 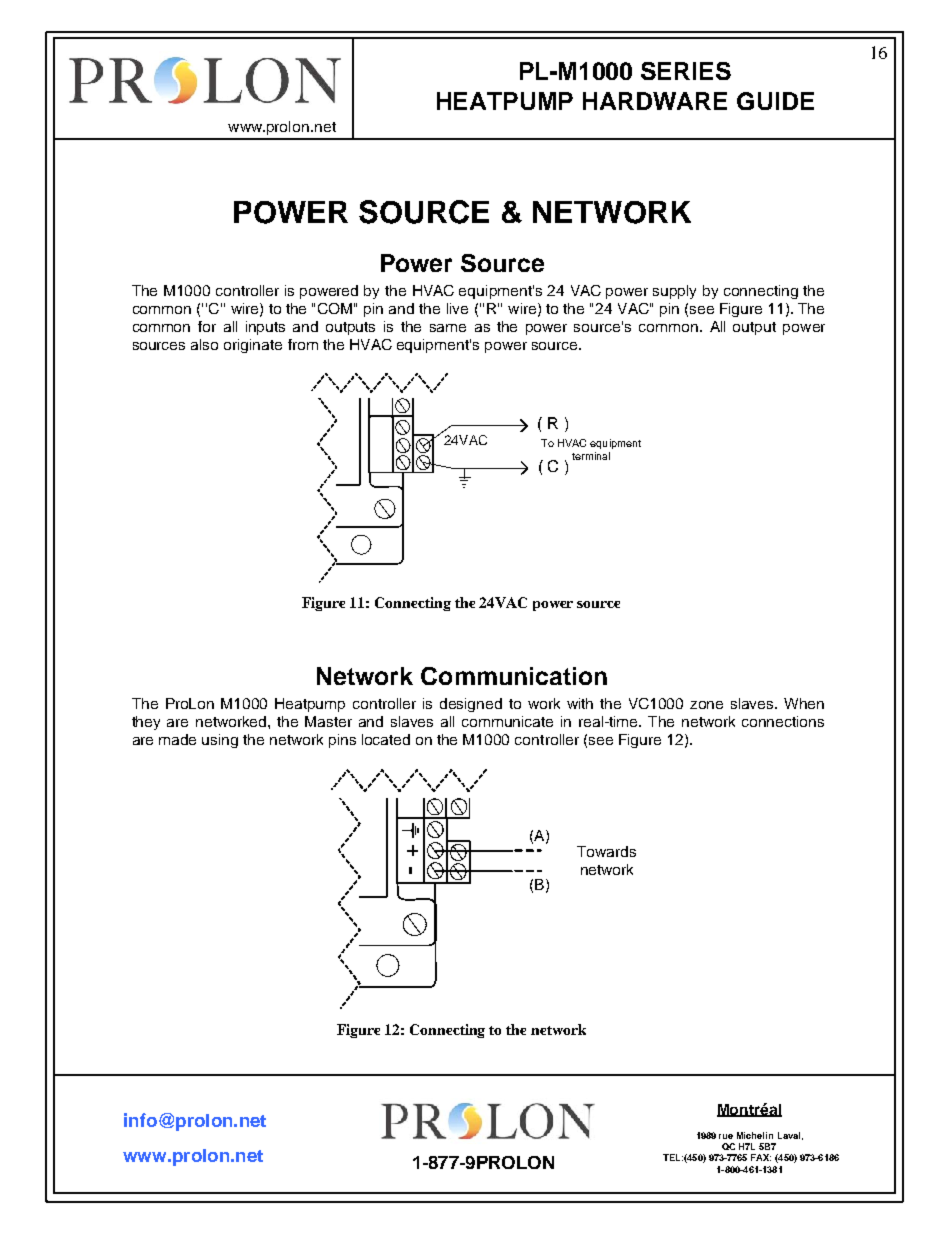 What do you see at coordinates (775, 101) in the image?
I see `GUIDE` at bounding box center [775, 101].
